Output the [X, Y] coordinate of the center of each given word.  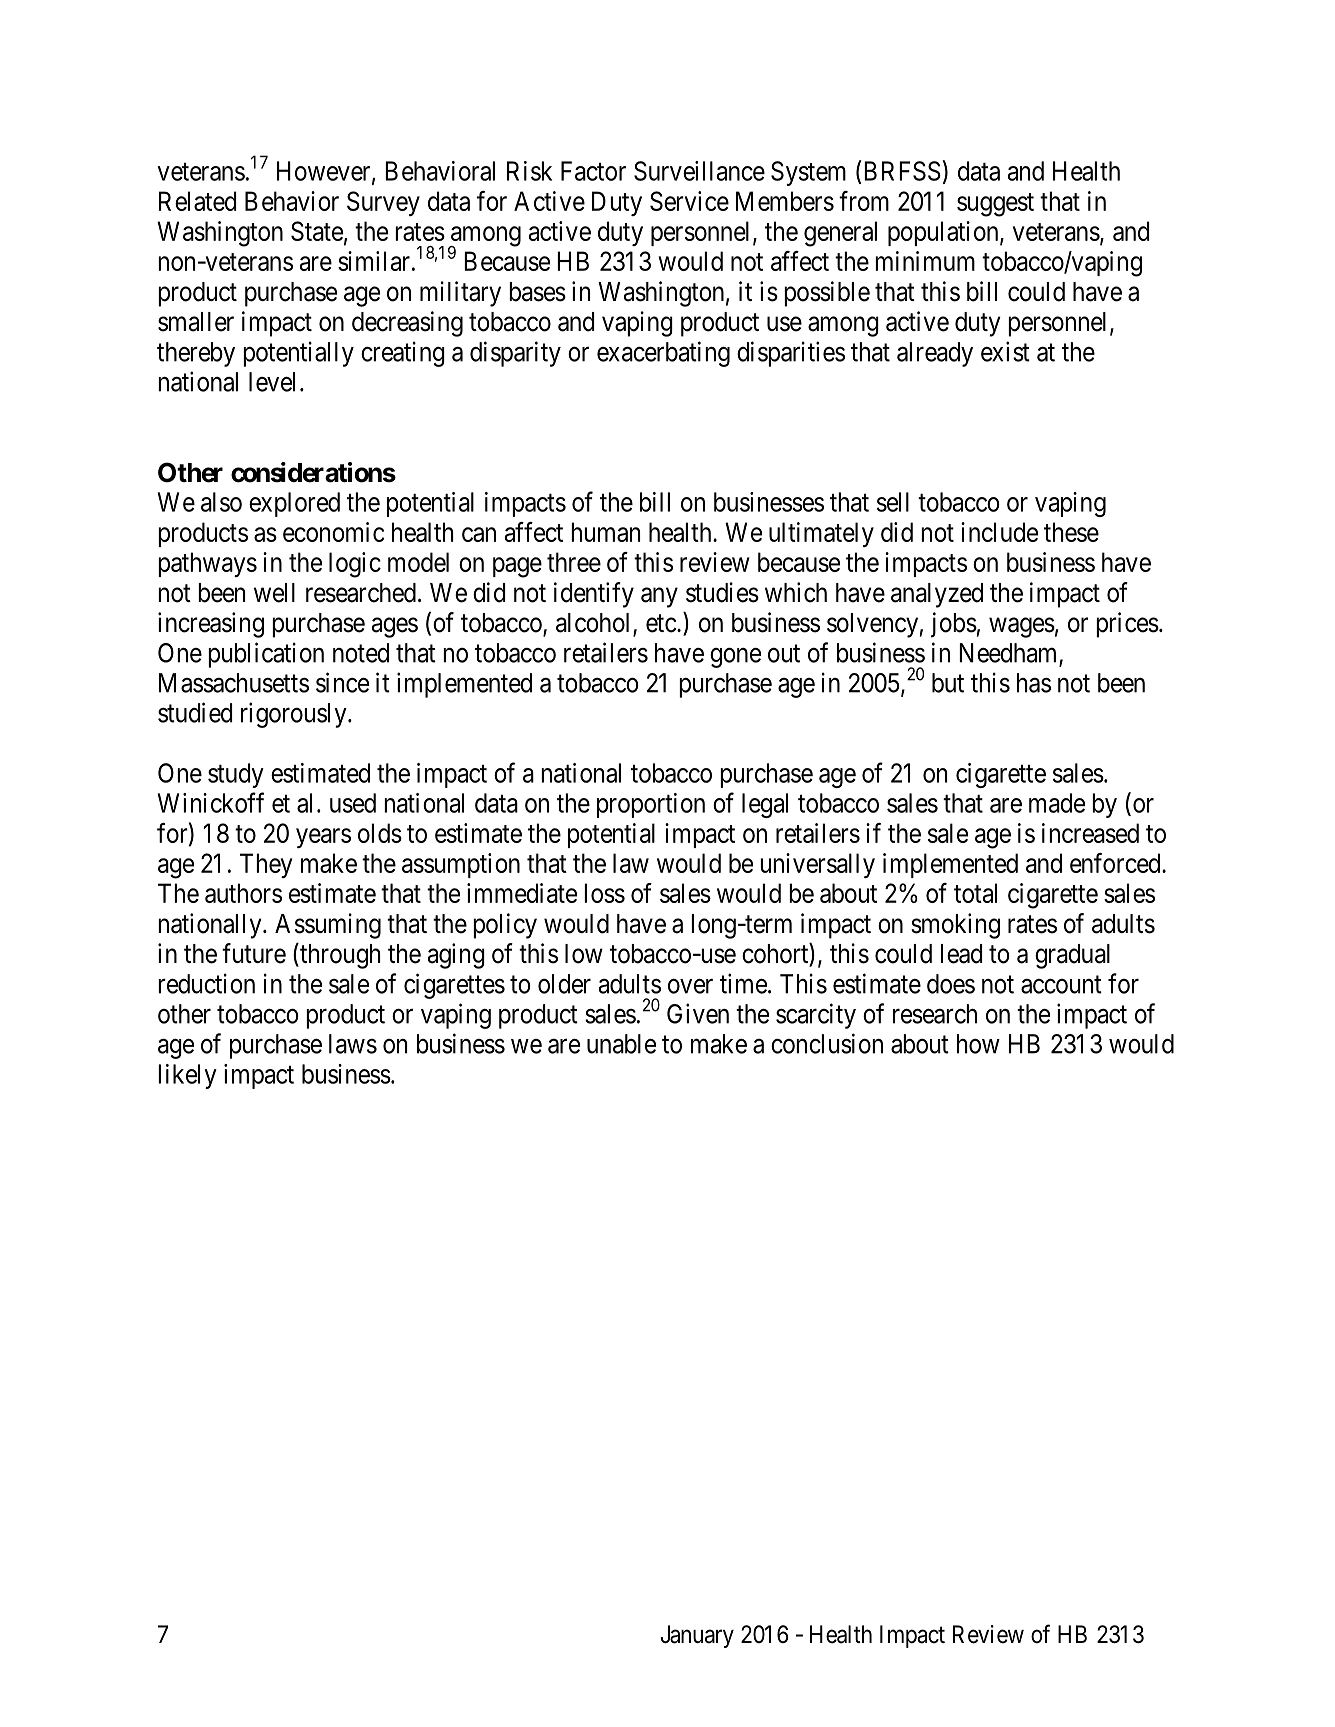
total [975, 893]
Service [689, 201]
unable [621, 1044]
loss [604, 893]
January [697, 1636]
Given [698, 1013]
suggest [995, 205]
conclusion [827, 1043]
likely [187, 1076]
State [317, 231]
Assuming [328, 926]
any [659, 597]
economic [333, 532]
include [999, 532]
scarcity [816, 1016]
